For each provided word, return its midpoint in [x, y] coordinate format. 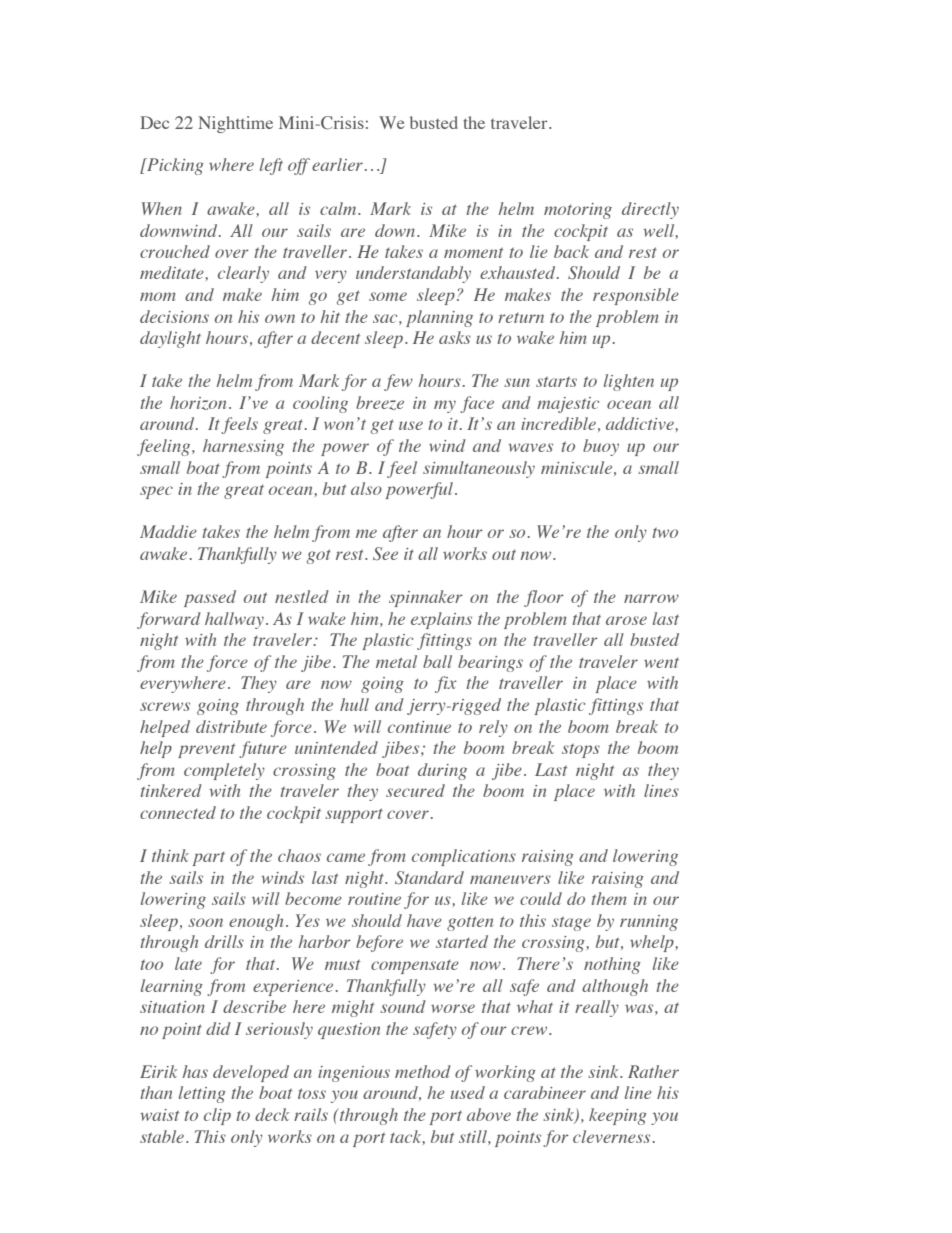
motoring [578, 211]
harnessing [243, 447]
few [398, 382]
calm [339, 208]
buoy [601, 447]
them [609, 898]
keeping [618, 1116]
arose [626, 620]
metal [396, 661]
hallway [234, 620]
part [209, 858]
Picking [174, 166]
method [423, 1071]
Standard [429, 877]
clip [217, 1116]
